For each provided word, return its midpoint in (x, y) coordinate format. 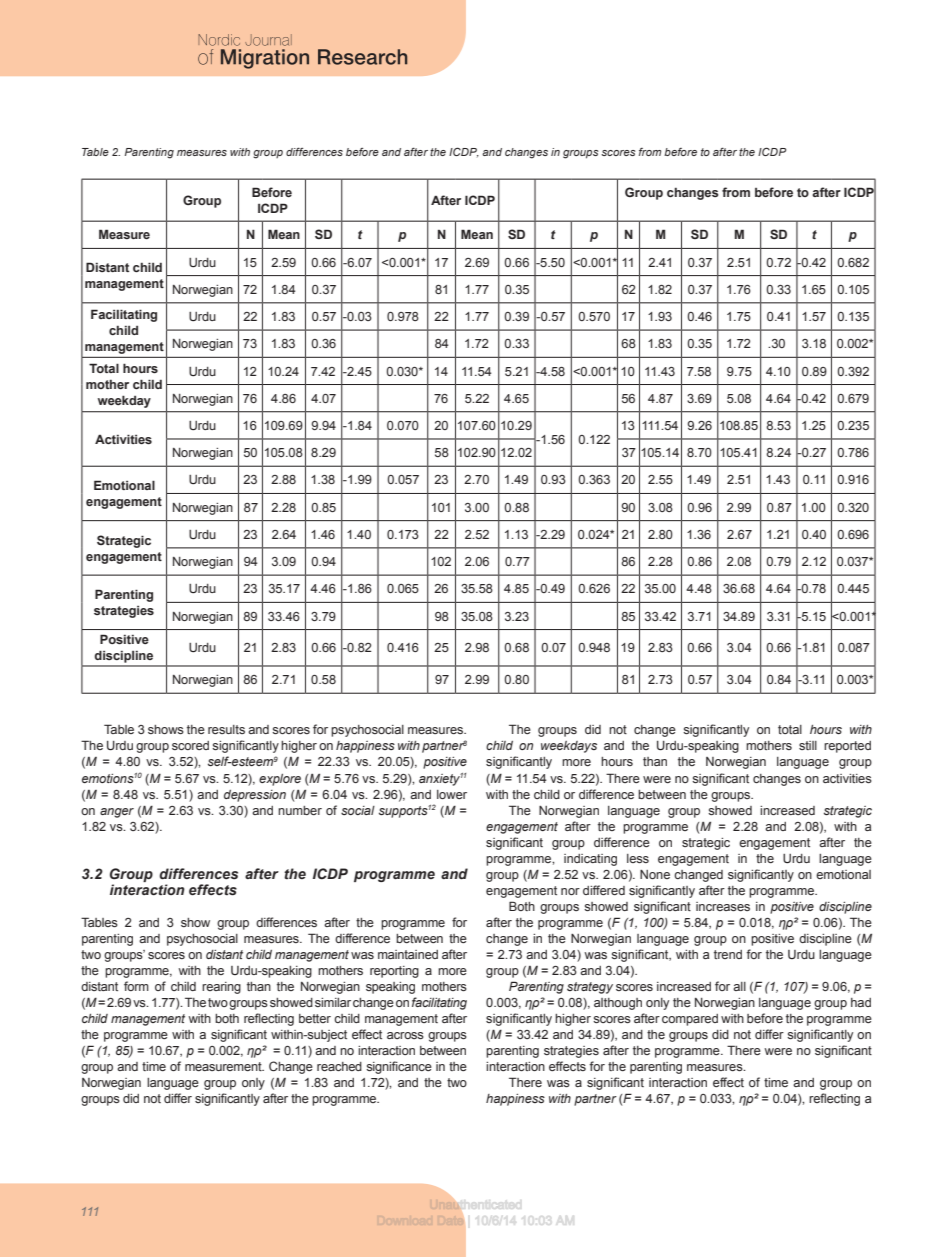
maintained (408, 954)
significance (399, 1067)
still (808, 745)
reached (339, 1066)
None (655, 874)
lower (452, 794)
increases (723, 906)
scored (190, 745)
